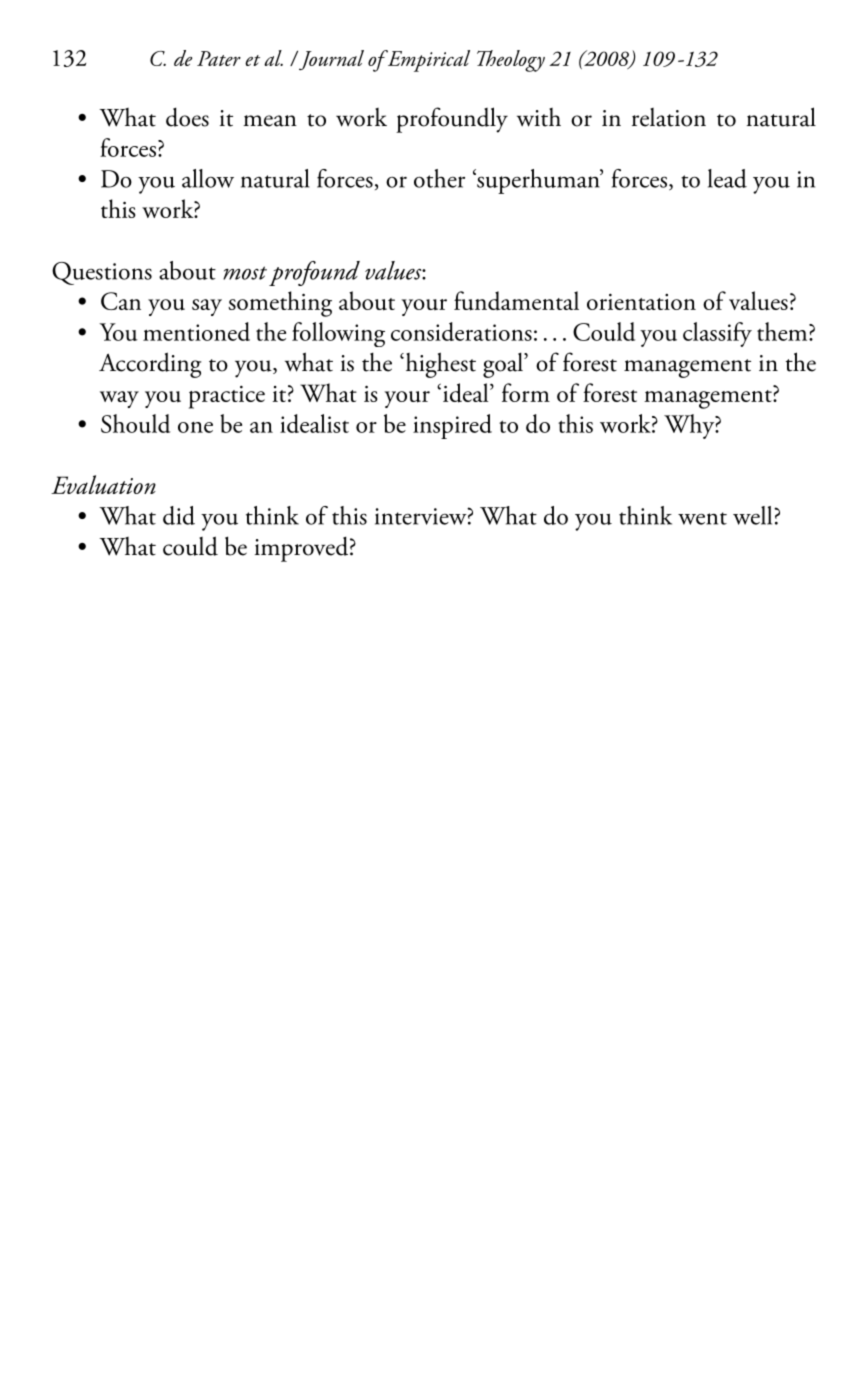 Image resolution: width=865 pixels, height=1400 pixels. Describe the element at coordinates (179, 515) in the screenshot. I see `did` at that location.
